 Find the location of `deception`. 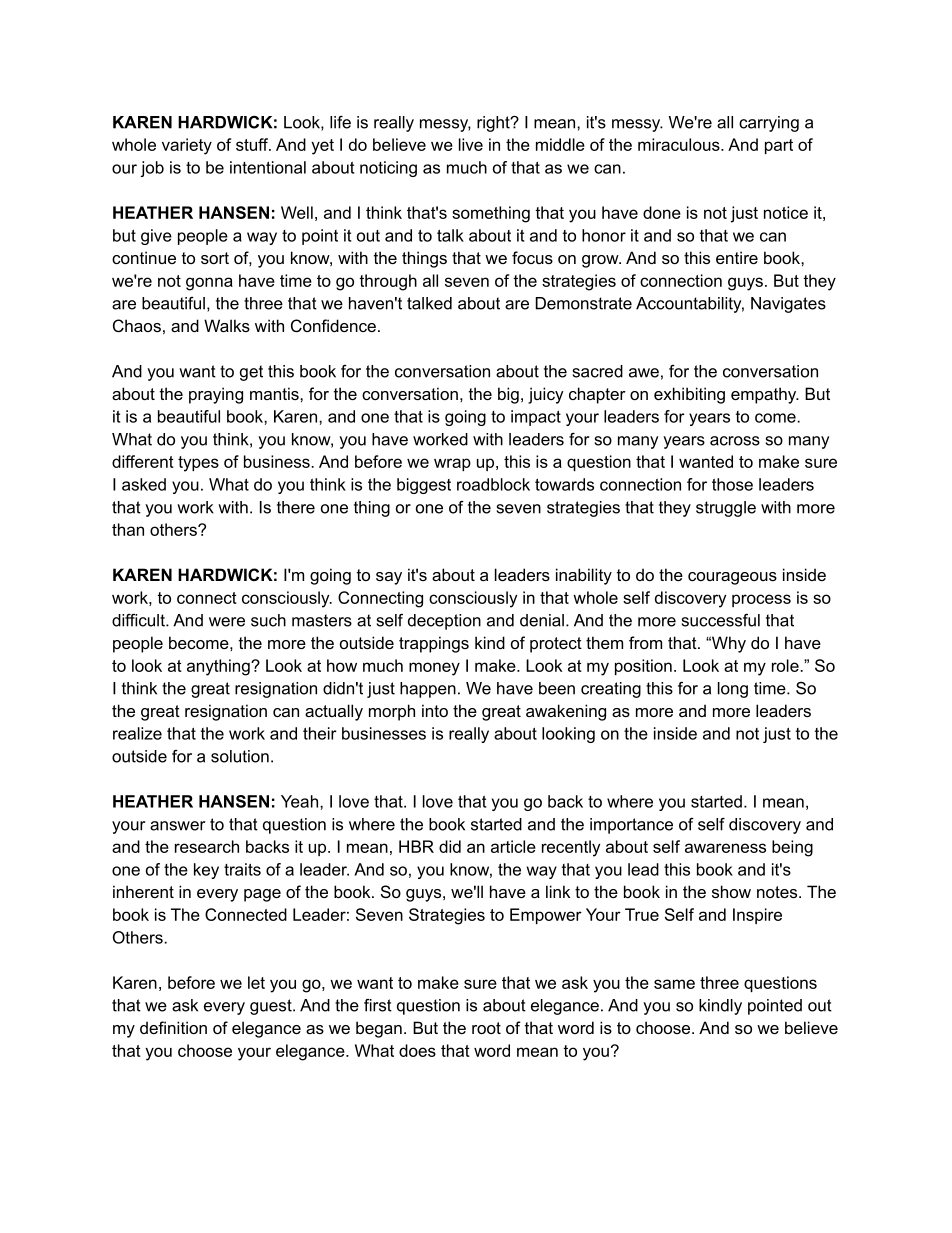

deception is located at coordinates (444, 622).
